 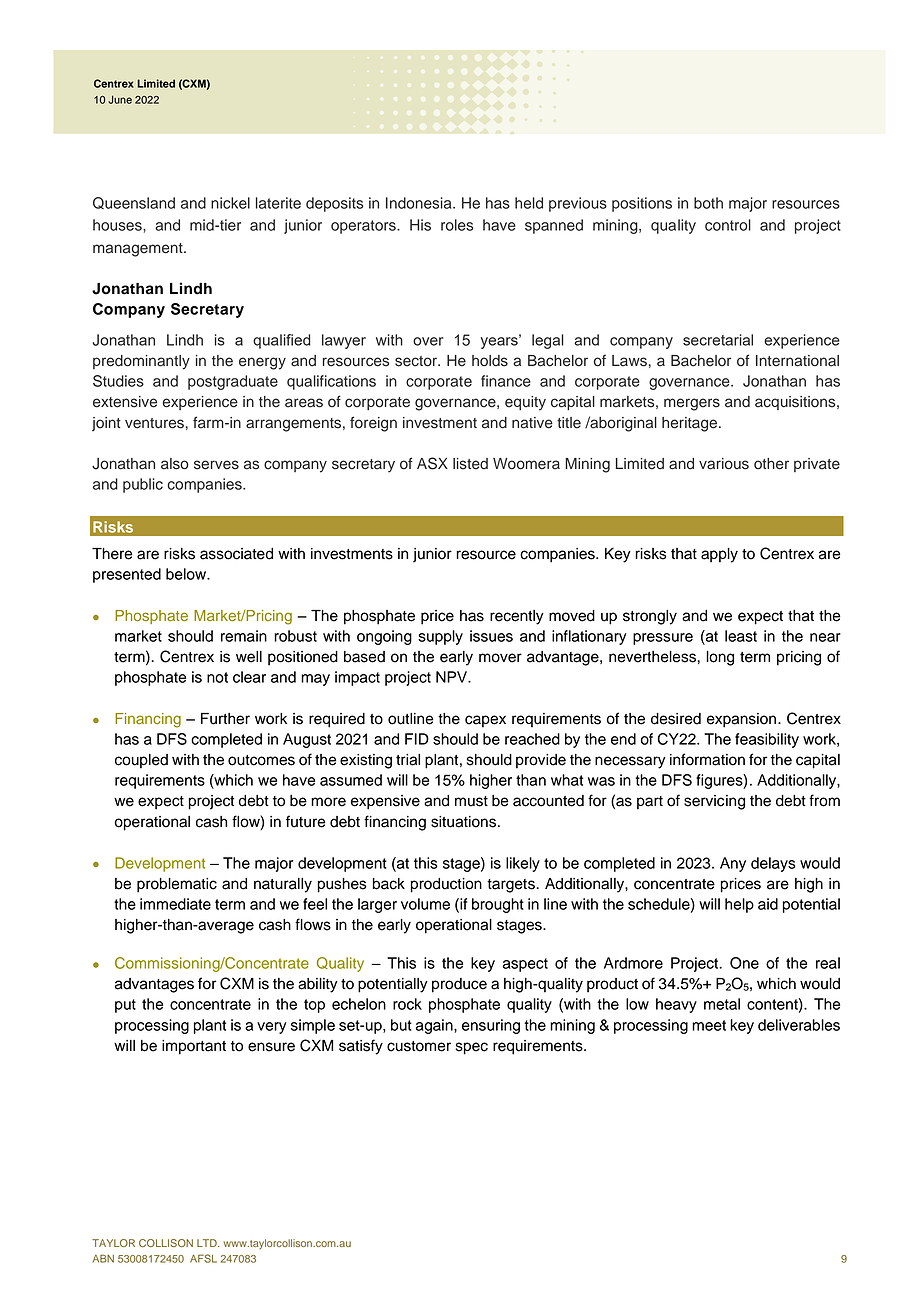 I want to click on ventures, so click(x=154, y=423).
